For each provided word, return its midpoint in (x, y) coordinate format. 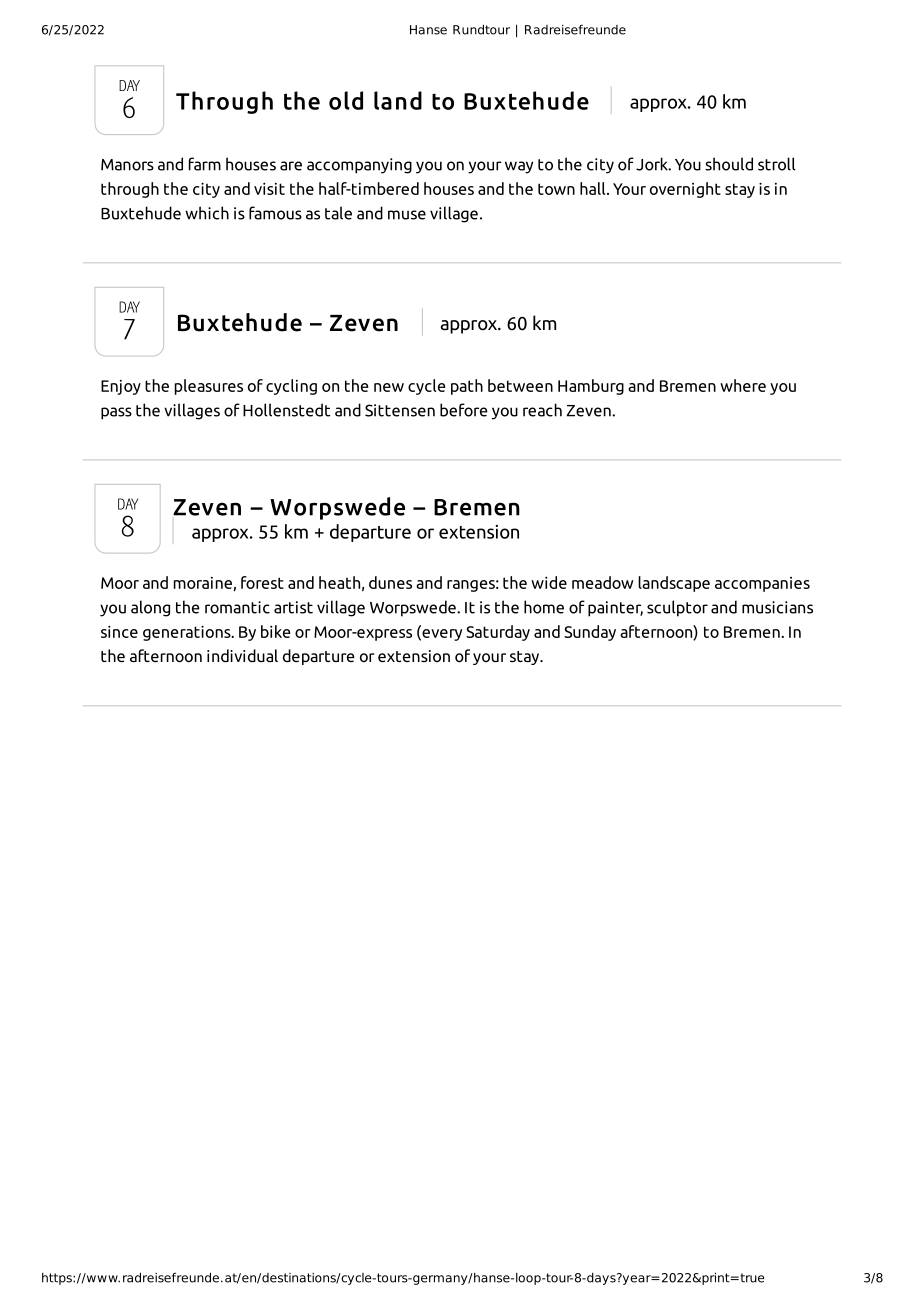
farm (205, 164)
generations (188, 633)
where (743, 385)
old (346, 100)
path (467, 387)
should (729, 164)
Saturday (498, 633)
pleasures (209, 387)
